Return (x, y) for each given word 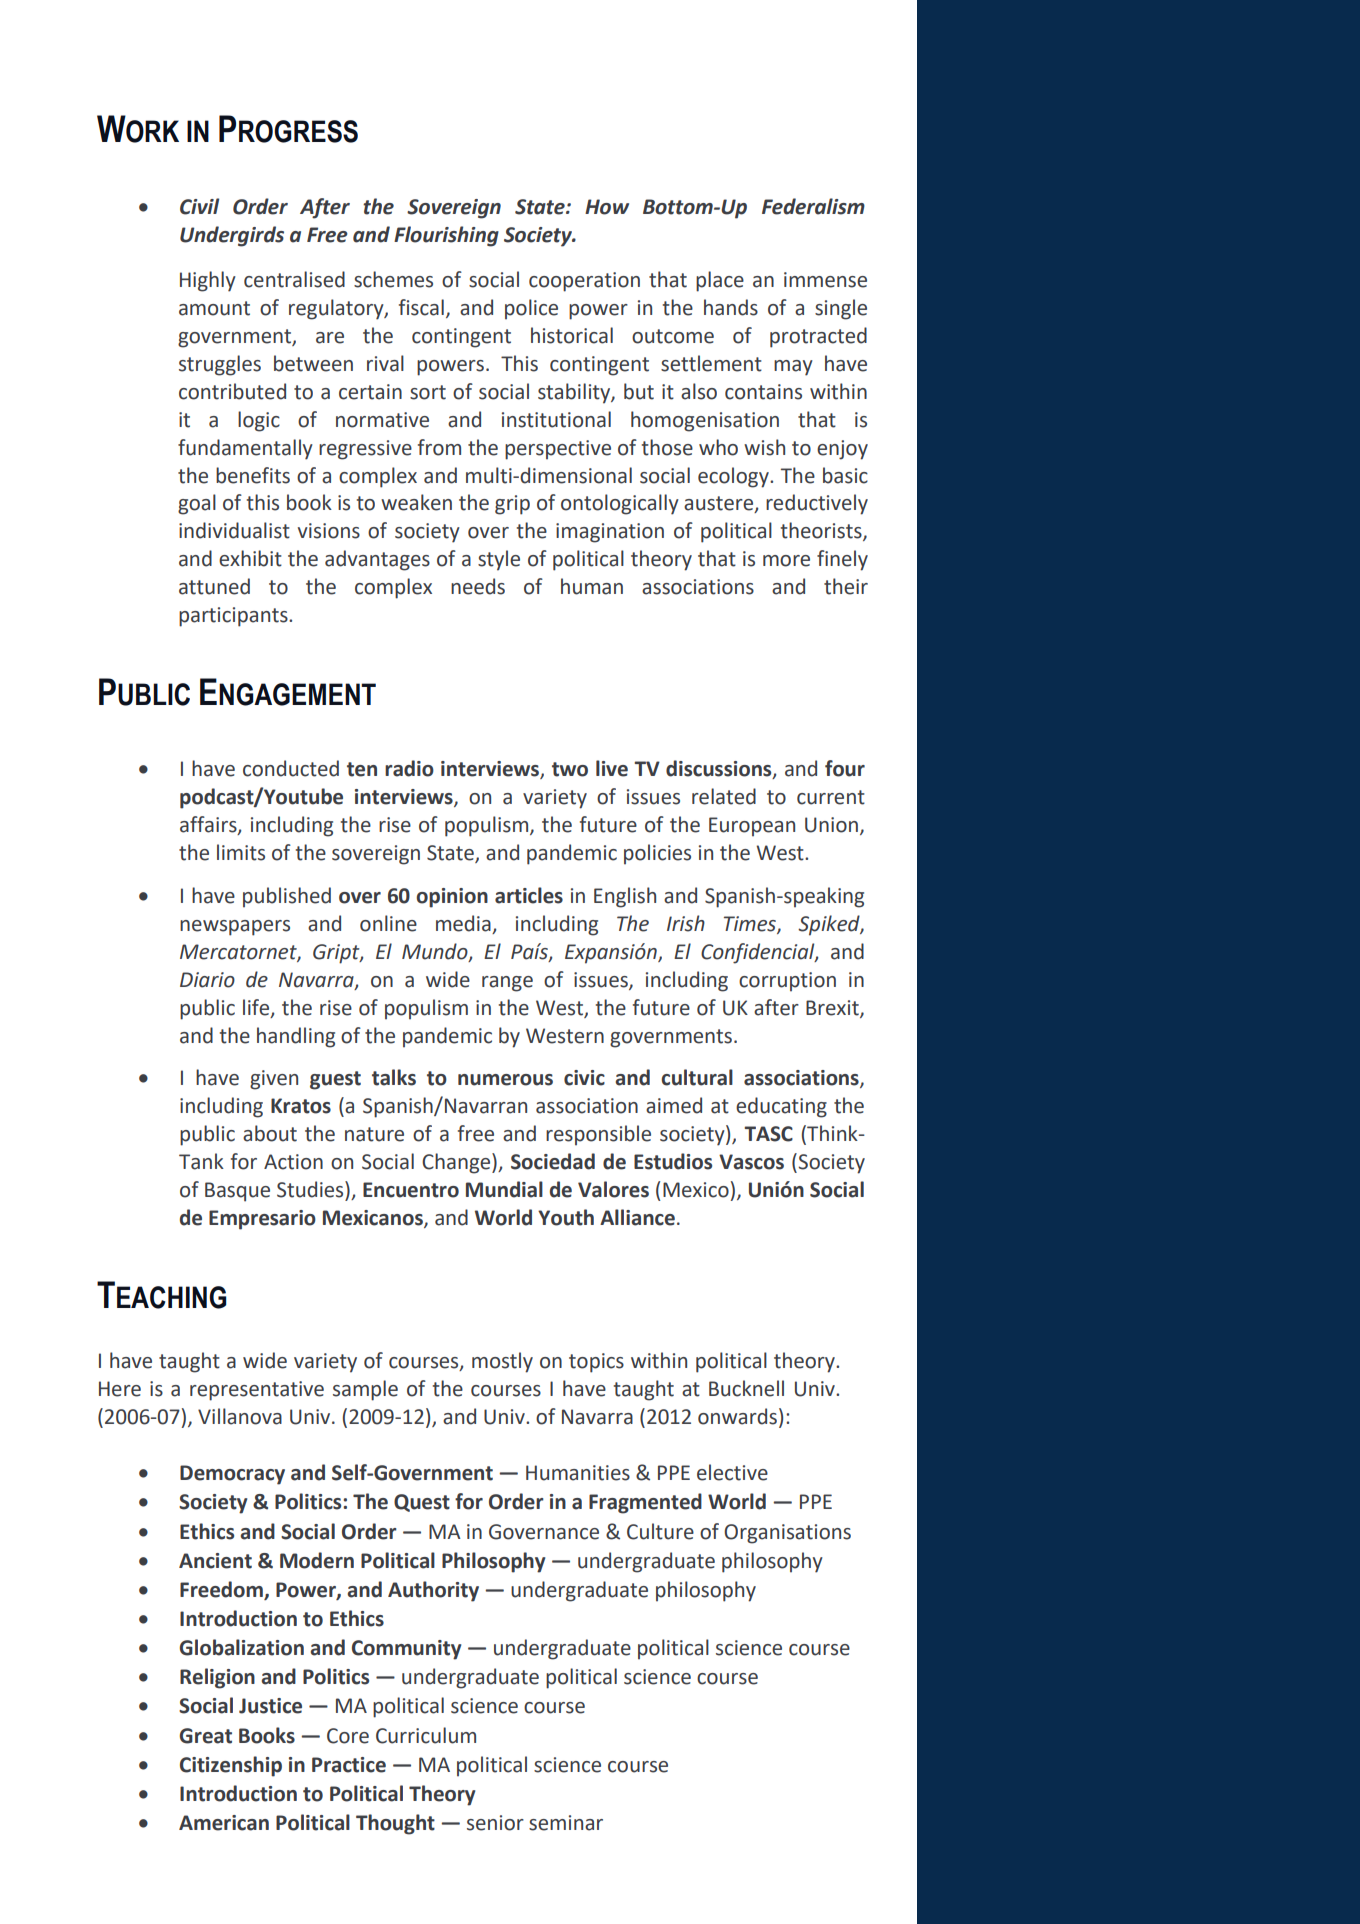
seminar (566, 1823)
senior (495, 1823)
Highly (208, 281)
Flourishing (446, 236)
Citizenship (231, 1766)
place (720, 281)
